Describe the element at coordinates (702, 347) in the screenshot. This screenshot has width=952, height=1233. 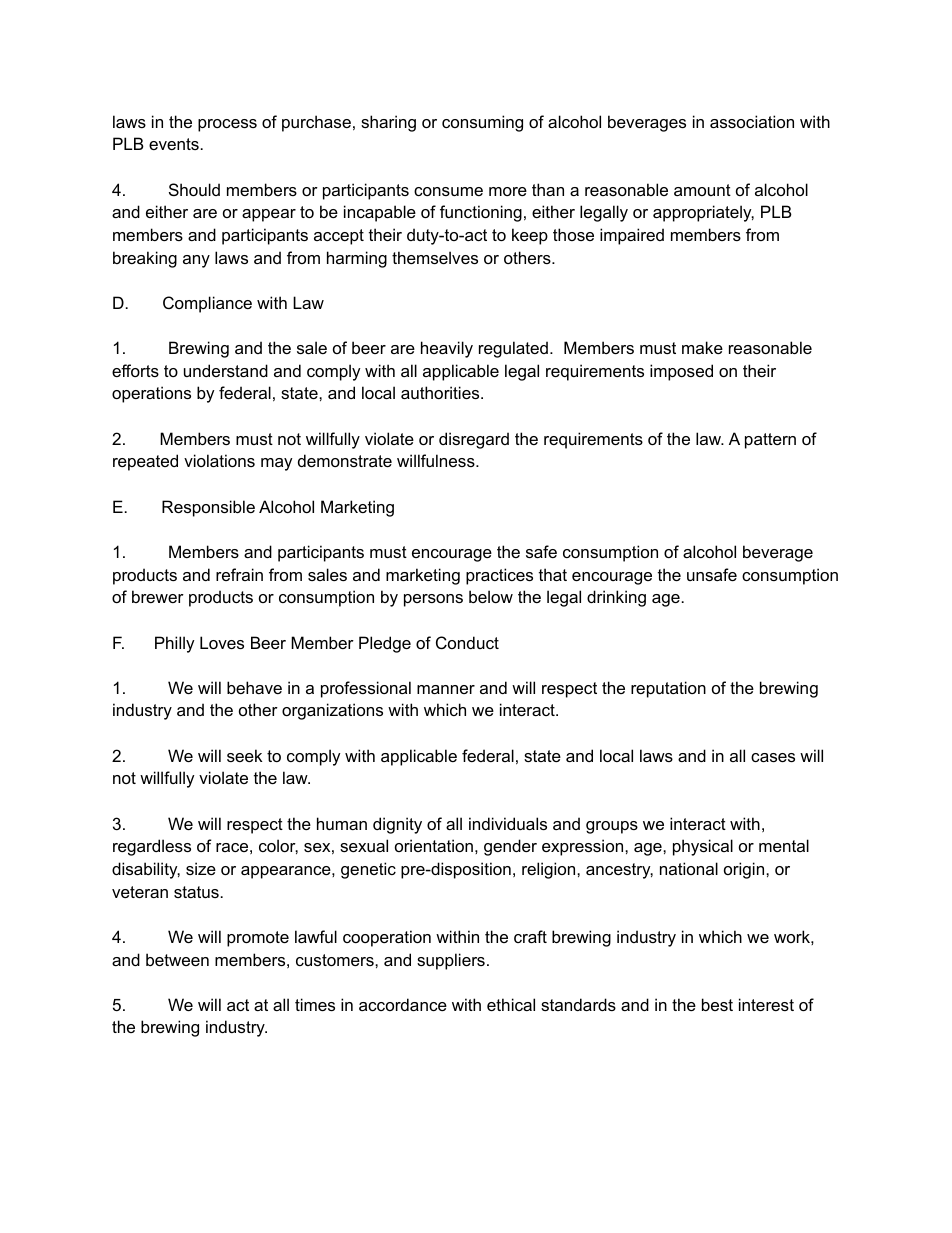
I see `make` at that location.
